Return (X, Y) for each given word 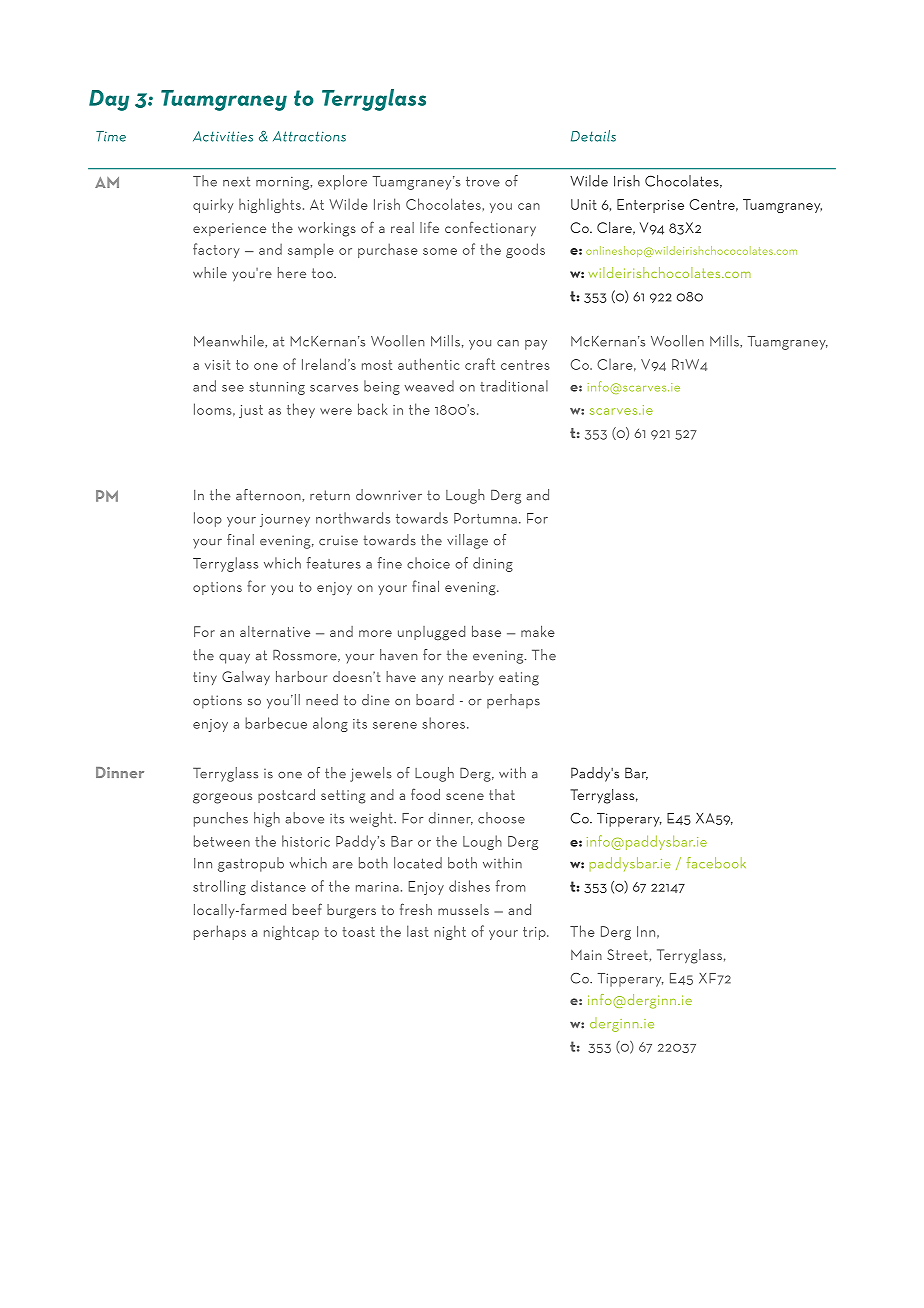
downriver (389, 495)
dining (493, 564)
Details (593, 136)
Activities (223, 136)
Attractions (309, 136)
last (418, 931)
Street (627, 954)
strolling (219, 887)
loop (208, 519)
